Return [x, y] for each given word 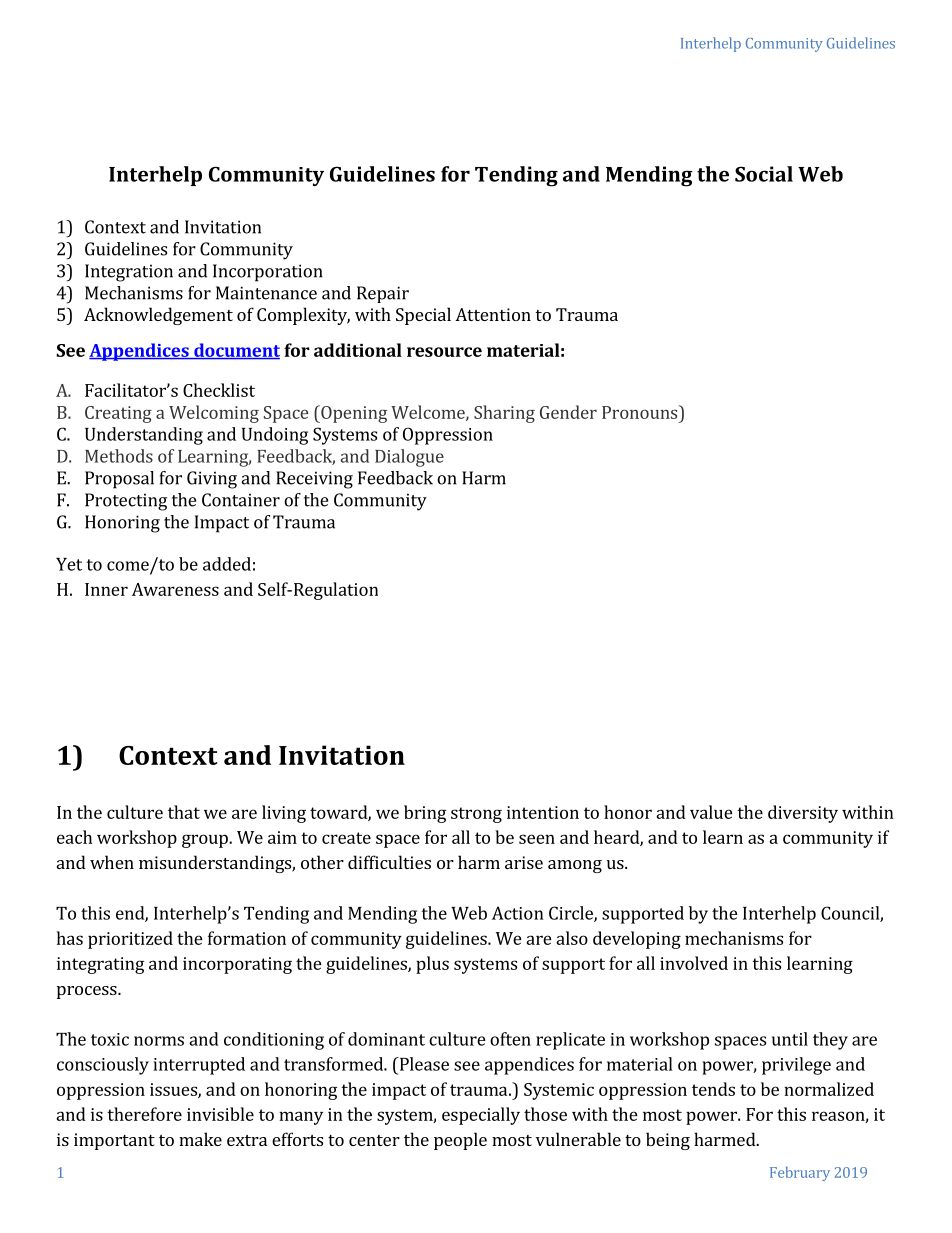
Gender [568, 412]
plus [432, 965]
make [200, 1139]
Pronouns [641, 412]
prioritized [130, 940]
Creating [118, 414]
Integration [129, 273]
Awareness [175, 589]
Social [764, 174]
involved [694, 963]
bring [425, 814]
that [184, 812]
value [711, 812]
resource [444, 352]
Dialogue [409, 458]
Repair [383, 294]
